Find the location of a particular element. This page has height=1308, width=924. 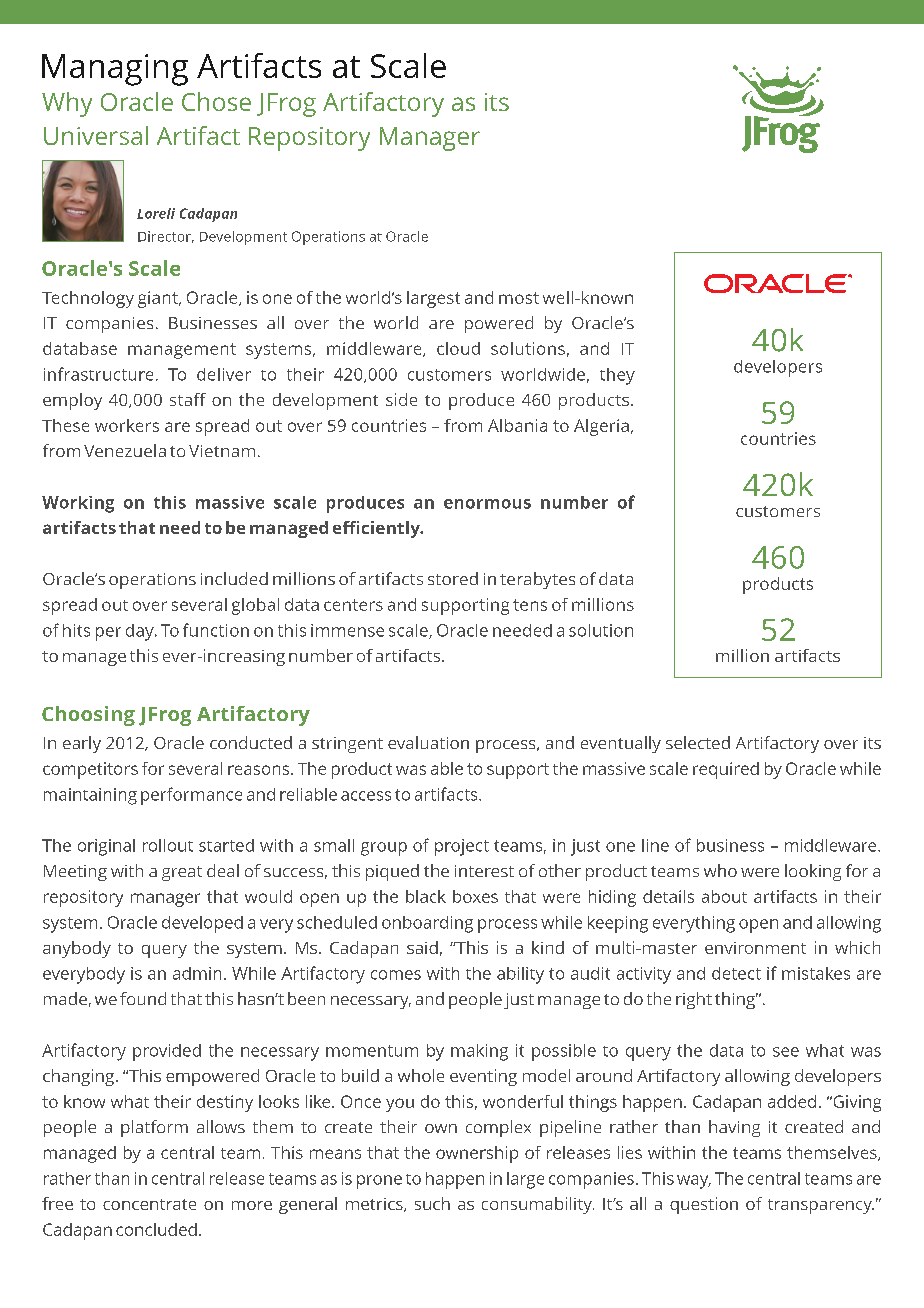

project is located at coordinates (462, 847).
